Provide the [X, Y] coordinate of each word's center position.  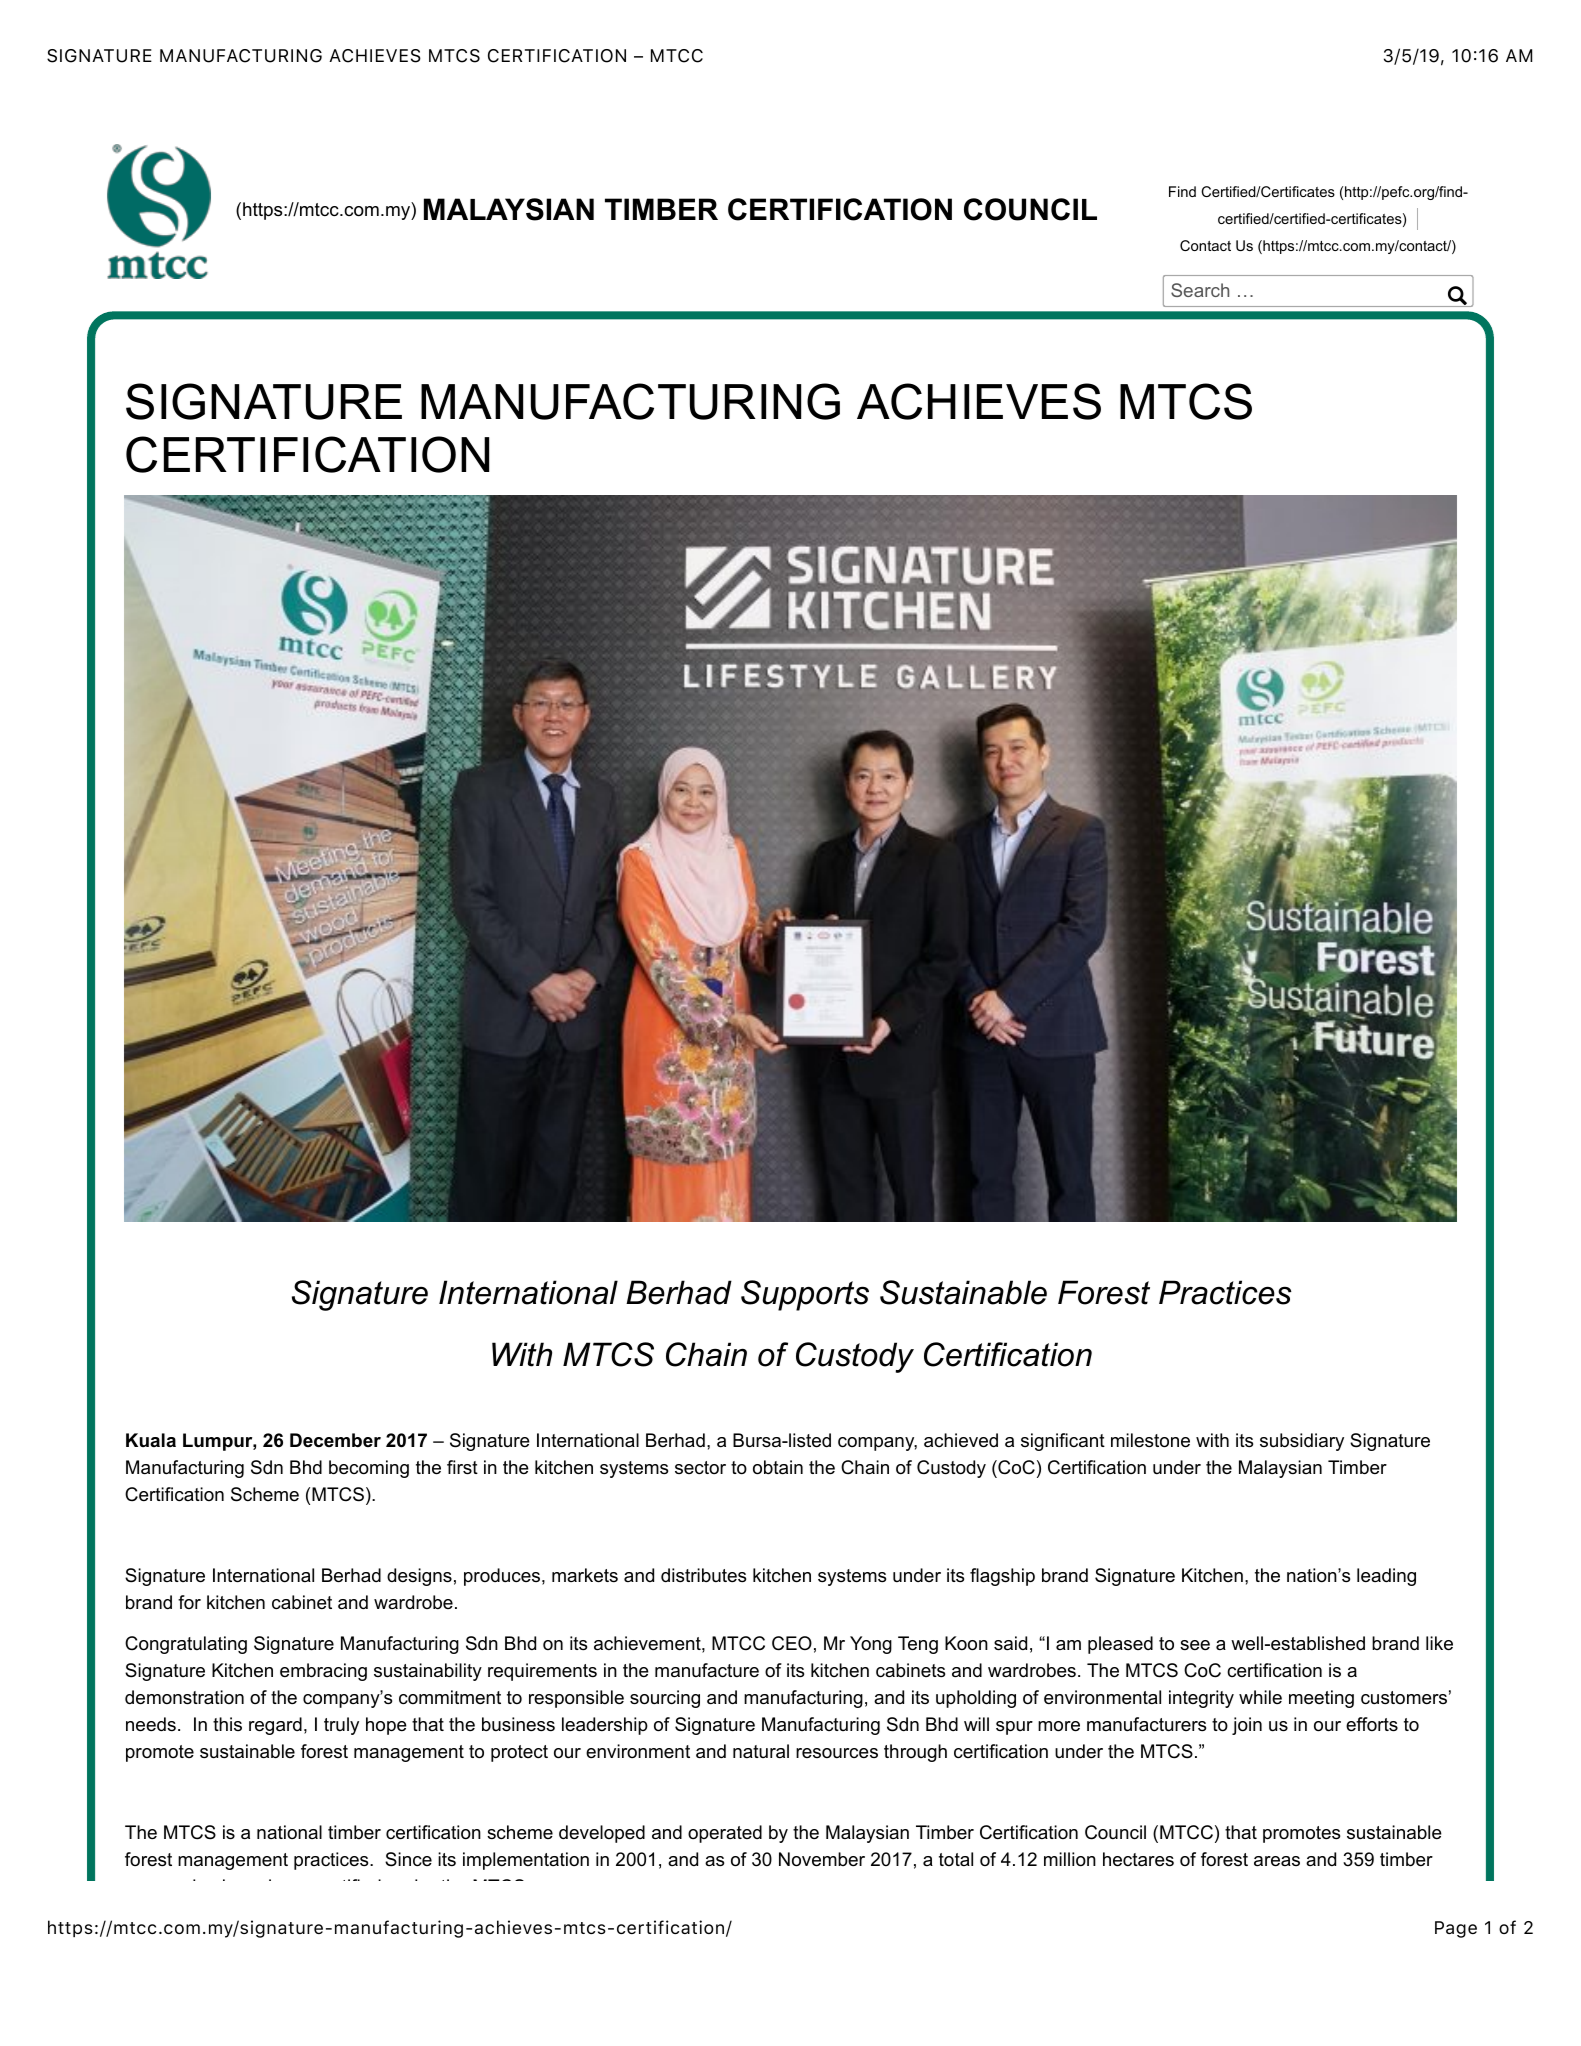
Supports [805, 1295]
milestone [1150, 1440]
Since [408, 1859]
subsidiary [1302, 1442]
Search [1200, 290]
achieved [961, 1440]
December [335, 1440]
